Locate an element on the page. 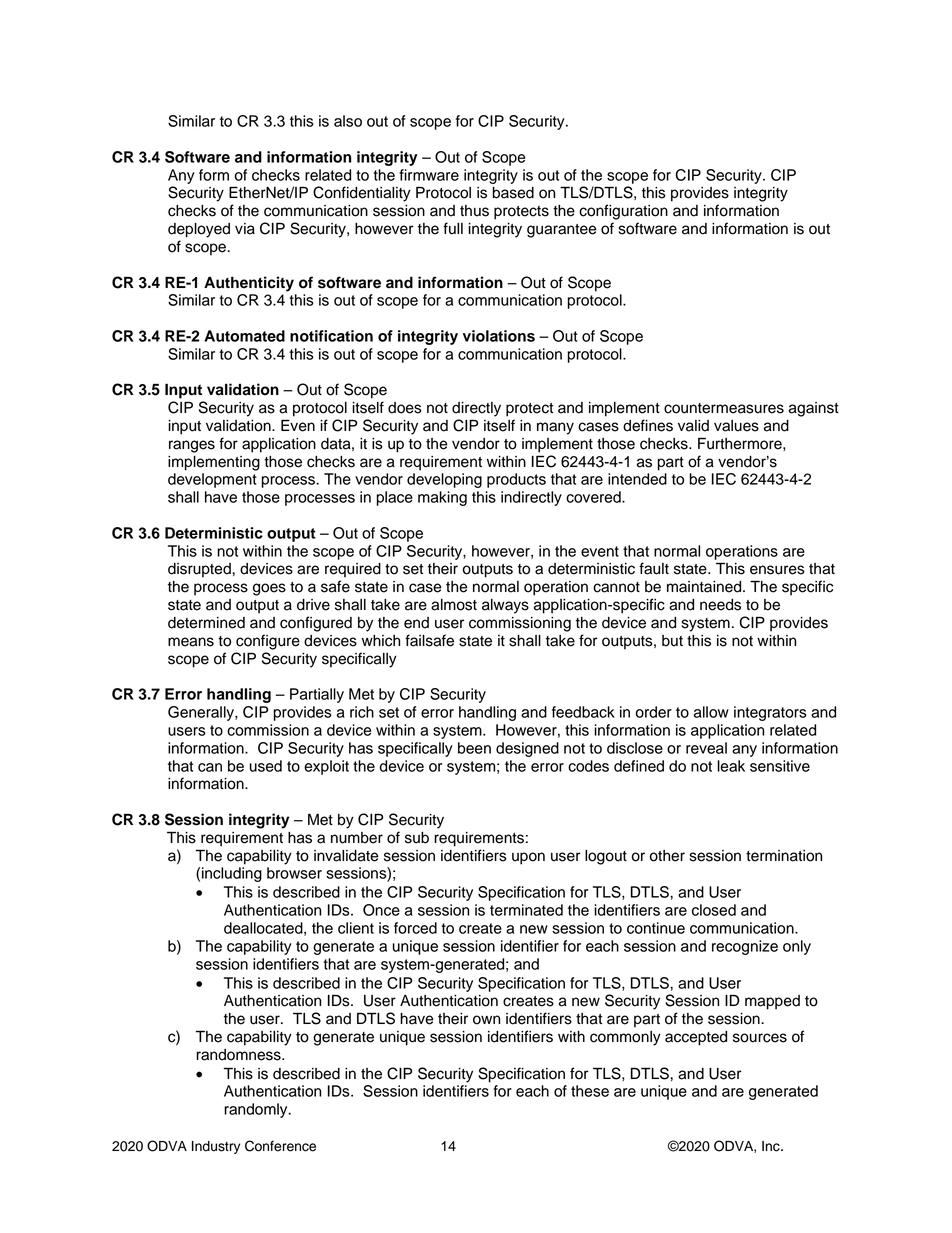 The width and height of the page is (952, 1233). needs is located at coordinates (720, 605).
